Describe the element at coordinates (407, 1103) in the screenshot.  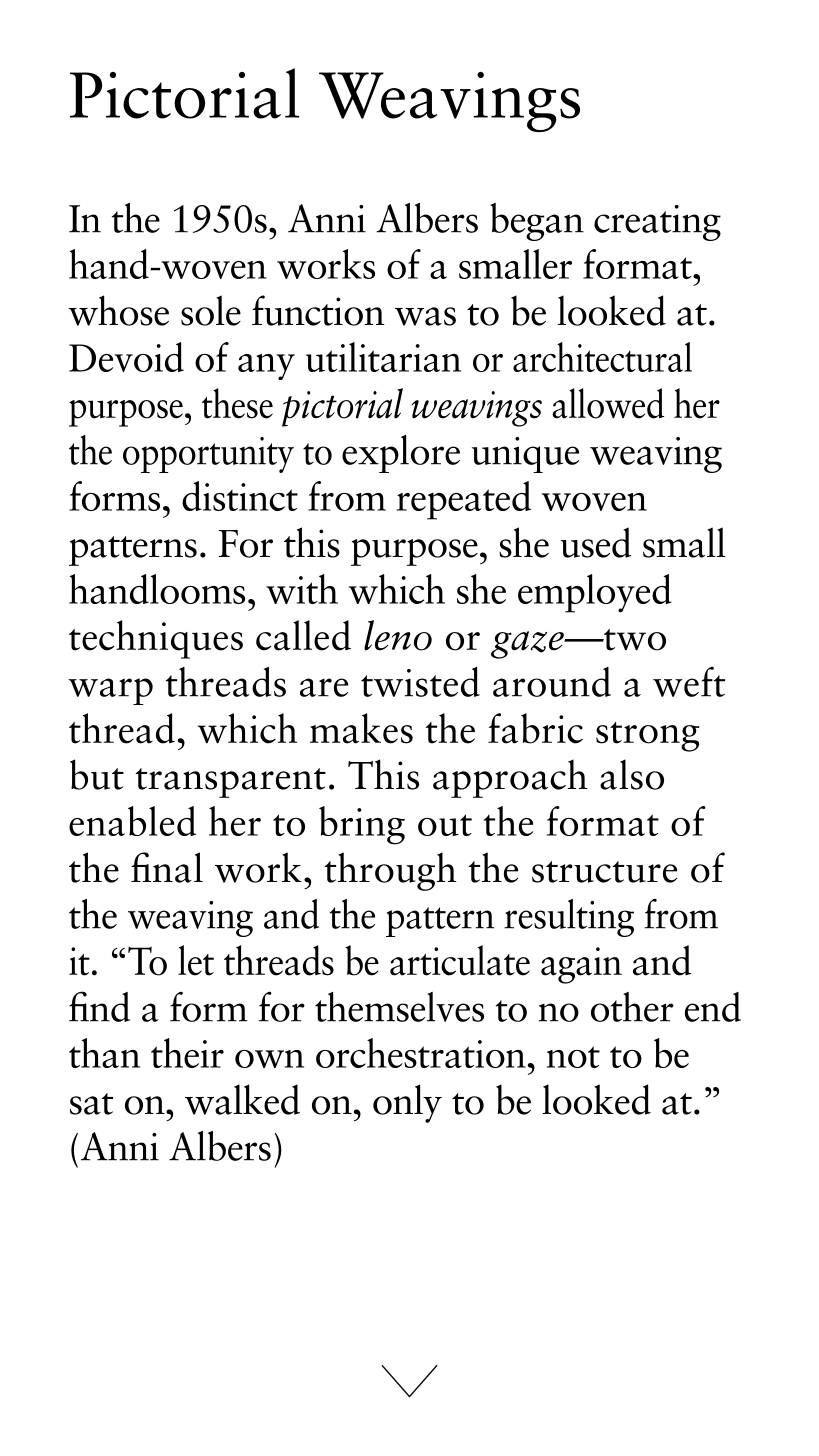
I see `only` at that location.
